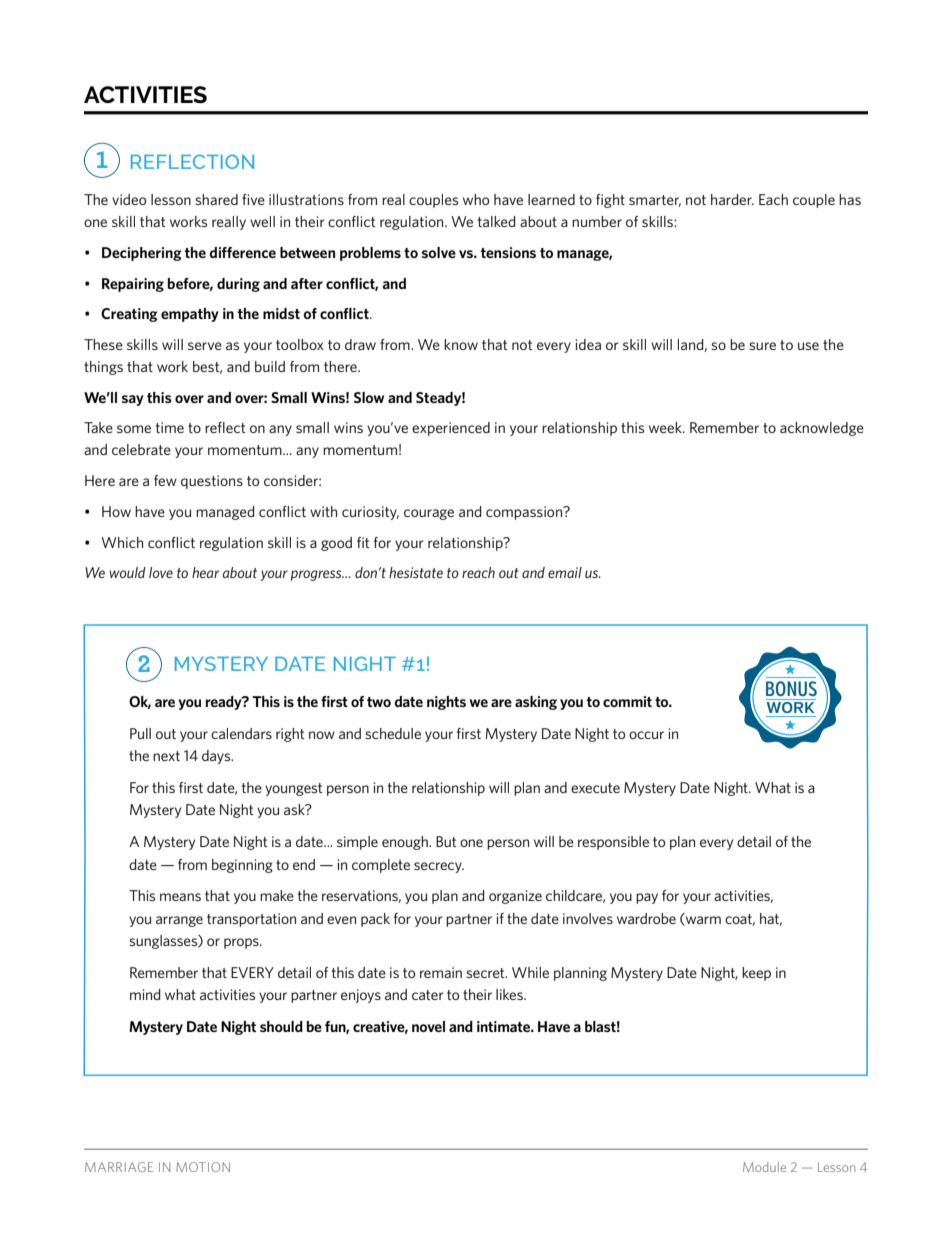  What do you see at coordinates (170, 427) in the screenshot?
I see `time` at bounding box center [170, 427].
